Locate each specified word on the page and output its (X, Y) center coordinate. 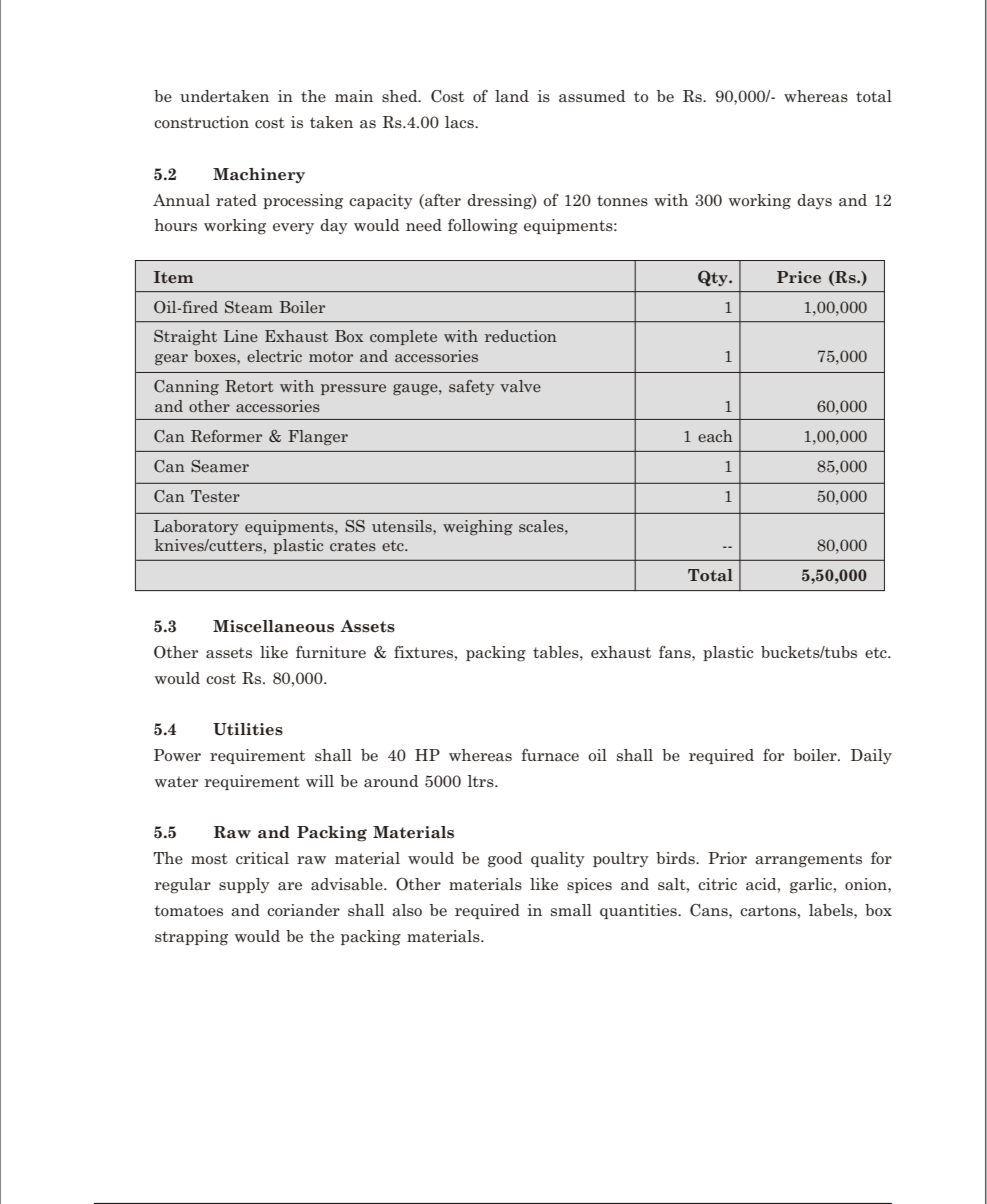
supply (244, 885)
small (571, 910)
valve (520, 386)
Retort (249, 386)
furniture (331, 651)
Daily (871, 756)
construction (201, 122)
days (814, 201)
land (512, 96)
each (715, 436)
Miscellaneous (273, 626)
